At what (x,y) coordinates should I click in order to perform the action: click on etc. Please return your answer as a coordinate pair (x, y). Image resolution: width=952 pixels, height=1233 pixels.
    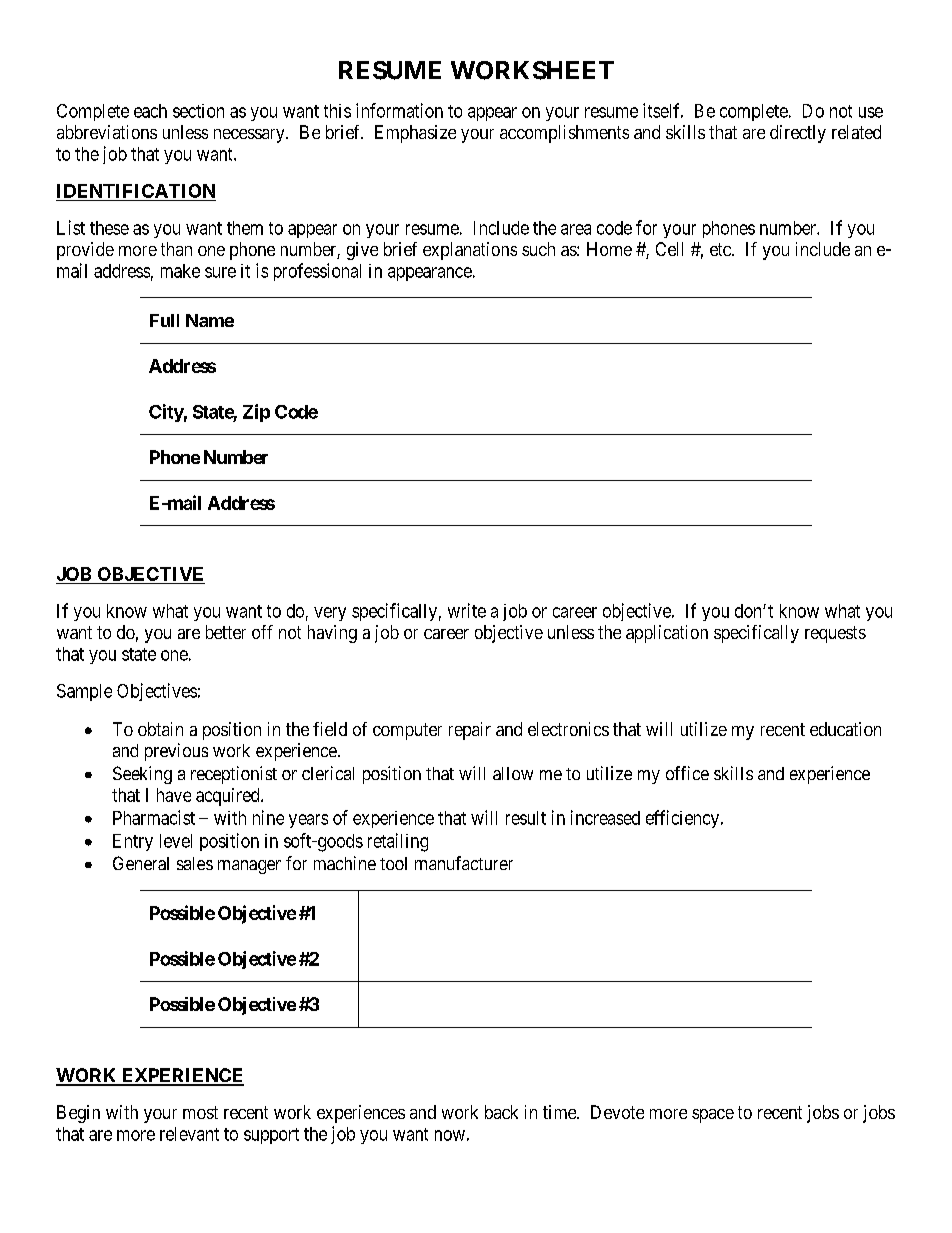
    Looking at the image, I should click on (721, 249).
